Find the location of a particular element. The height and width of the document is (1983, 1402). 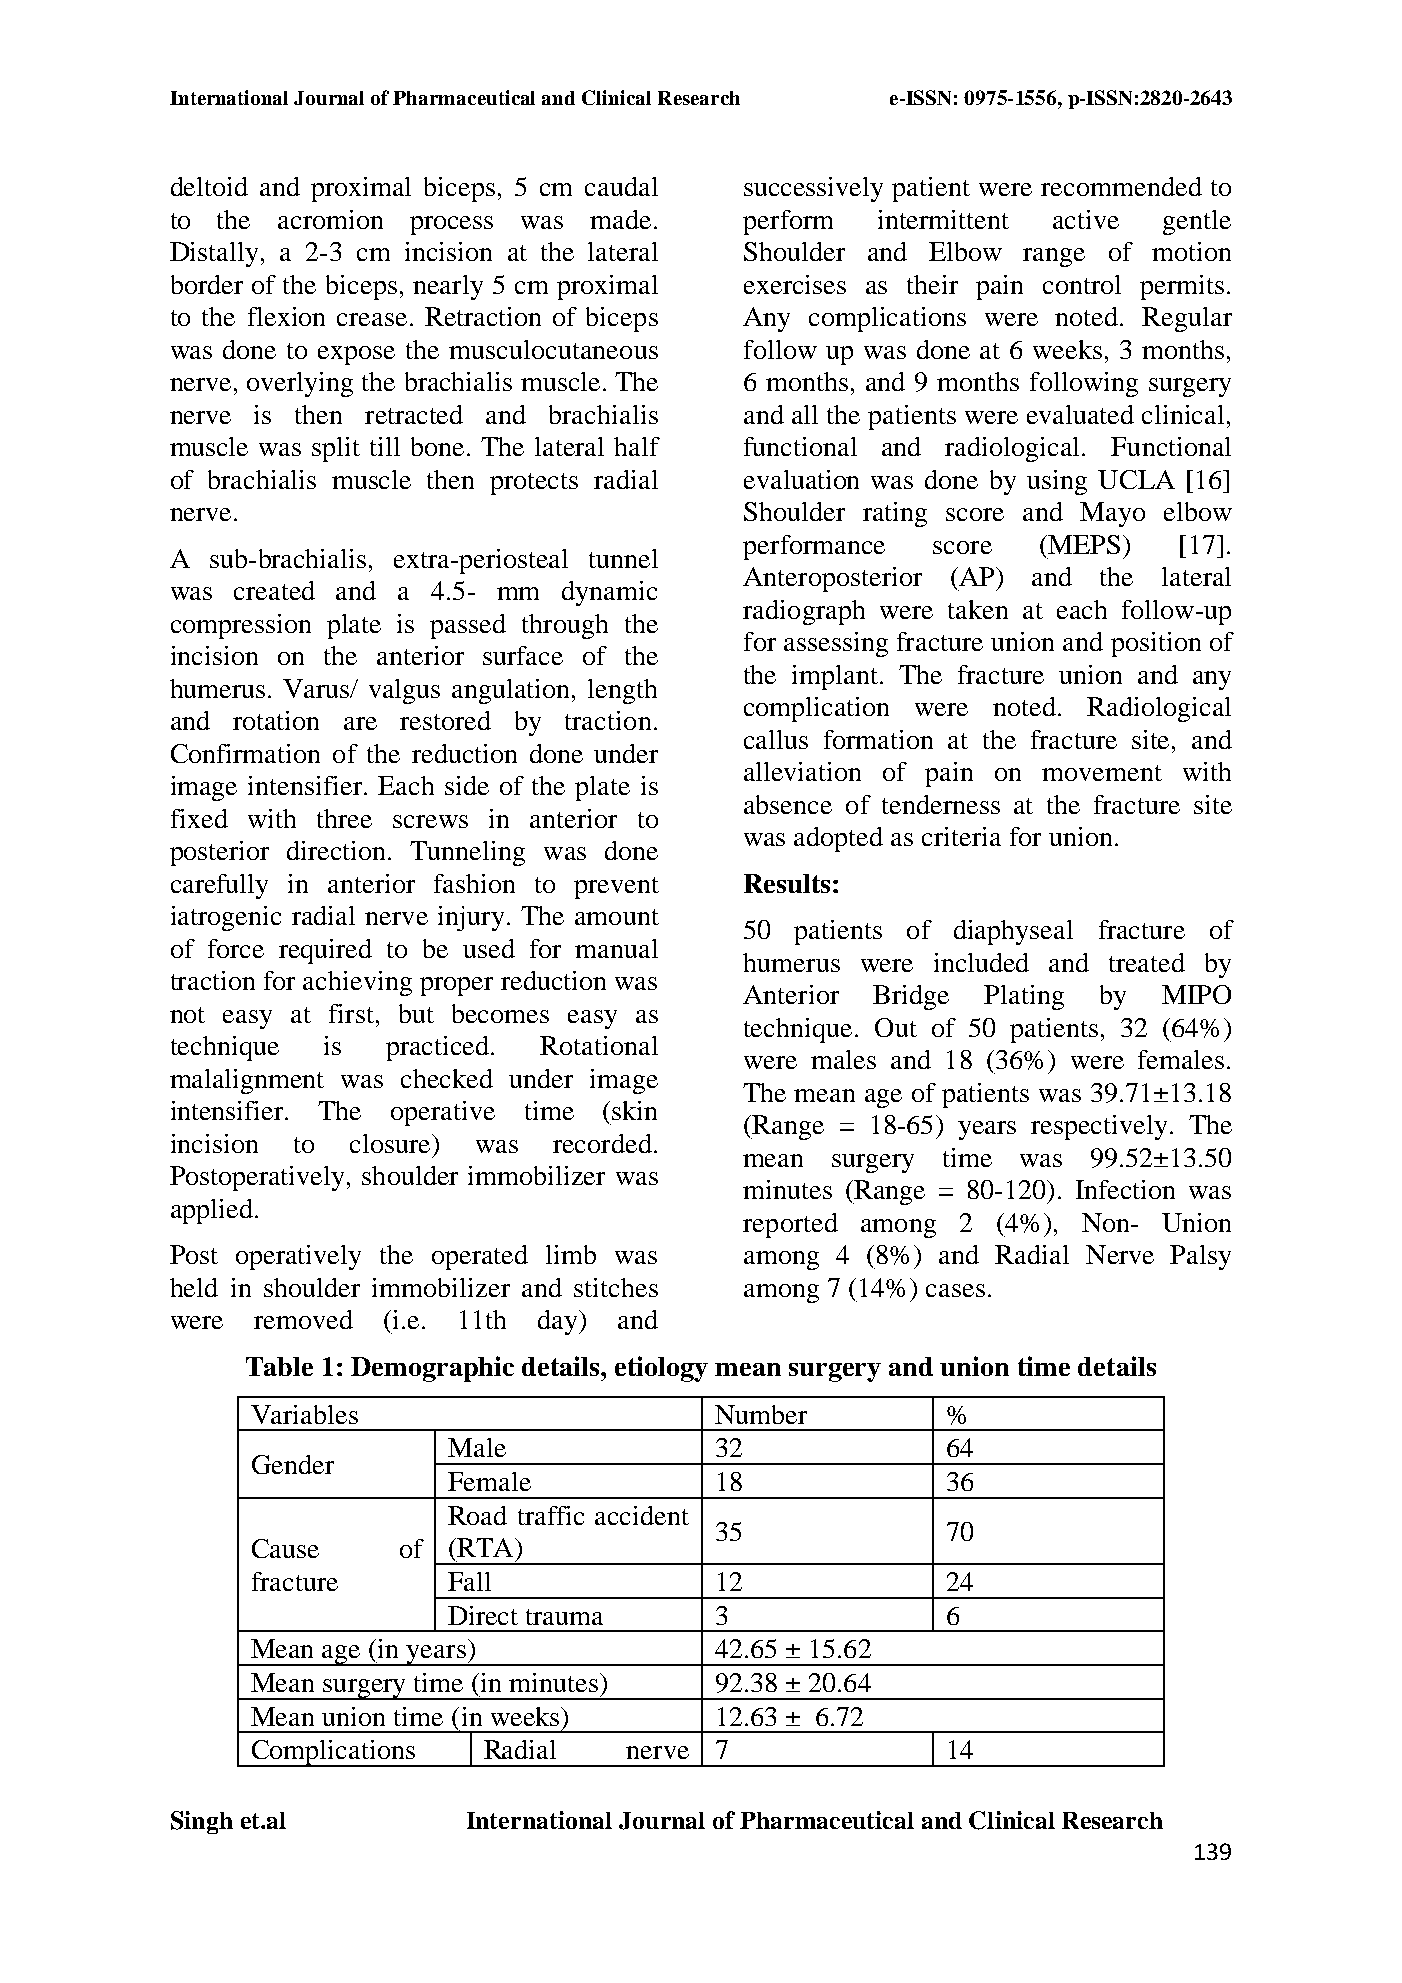

made is located at coordinates (620, 219).
